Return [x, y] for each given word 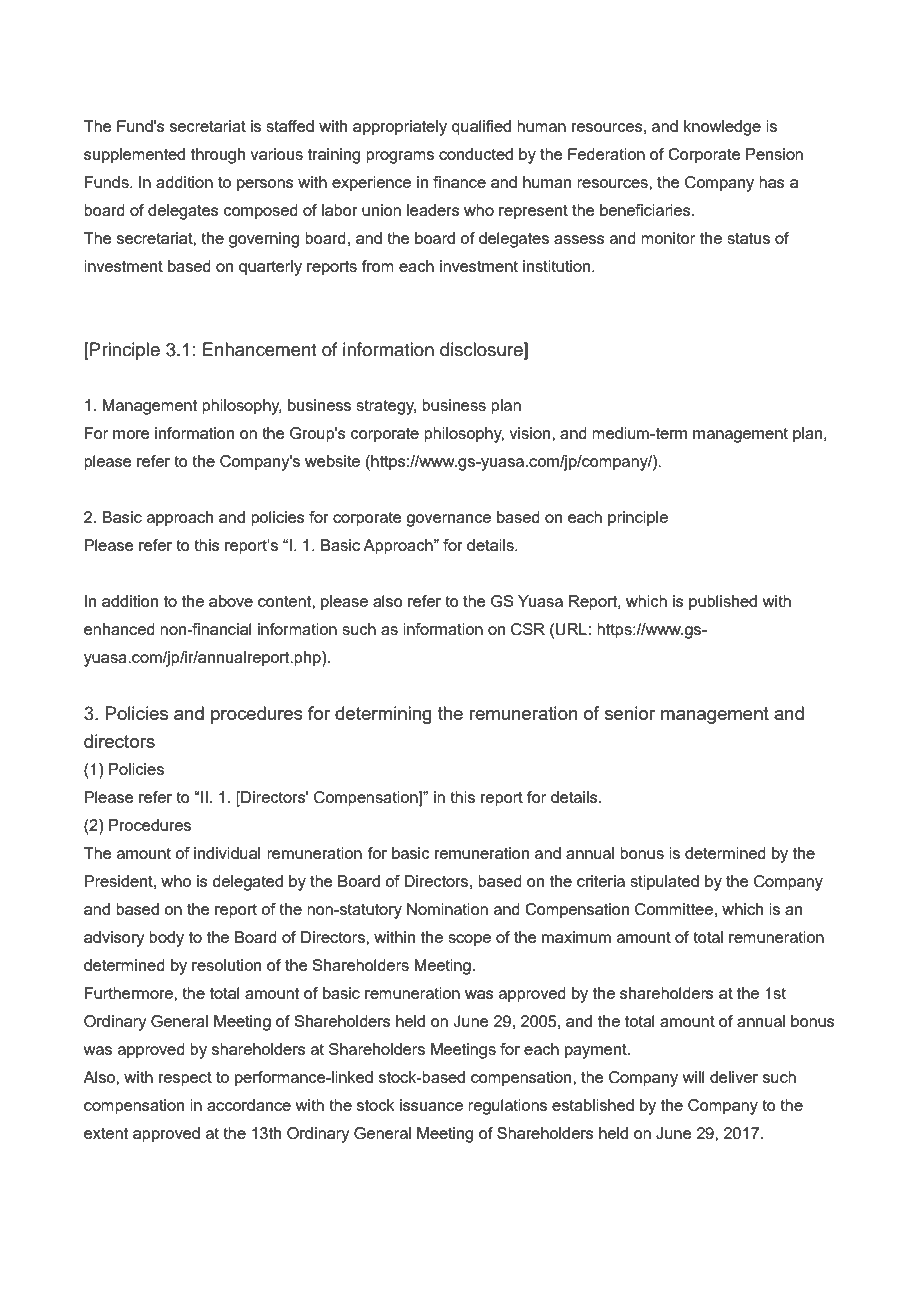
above [231, 601]
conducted [476, 154]
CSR [528, 629]
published [723, 603]
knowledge [722, 128]
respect [185, 1079]
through [218, 156]
